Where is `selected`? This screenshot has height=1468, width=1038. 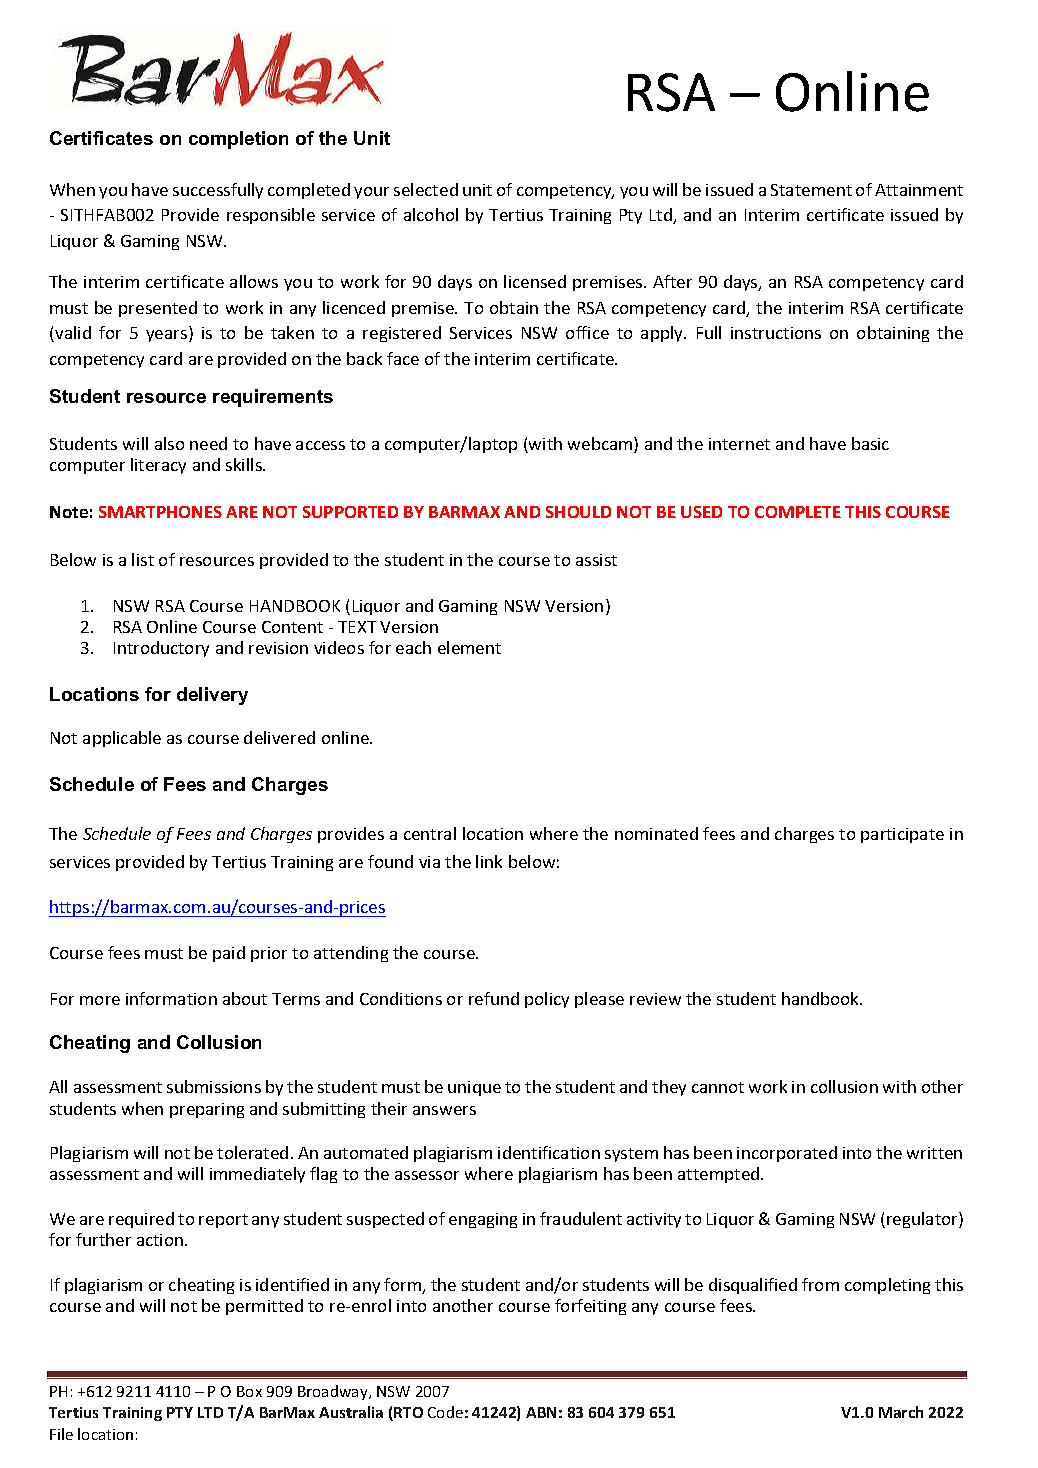
selected is located at coordinates (426, 189).
